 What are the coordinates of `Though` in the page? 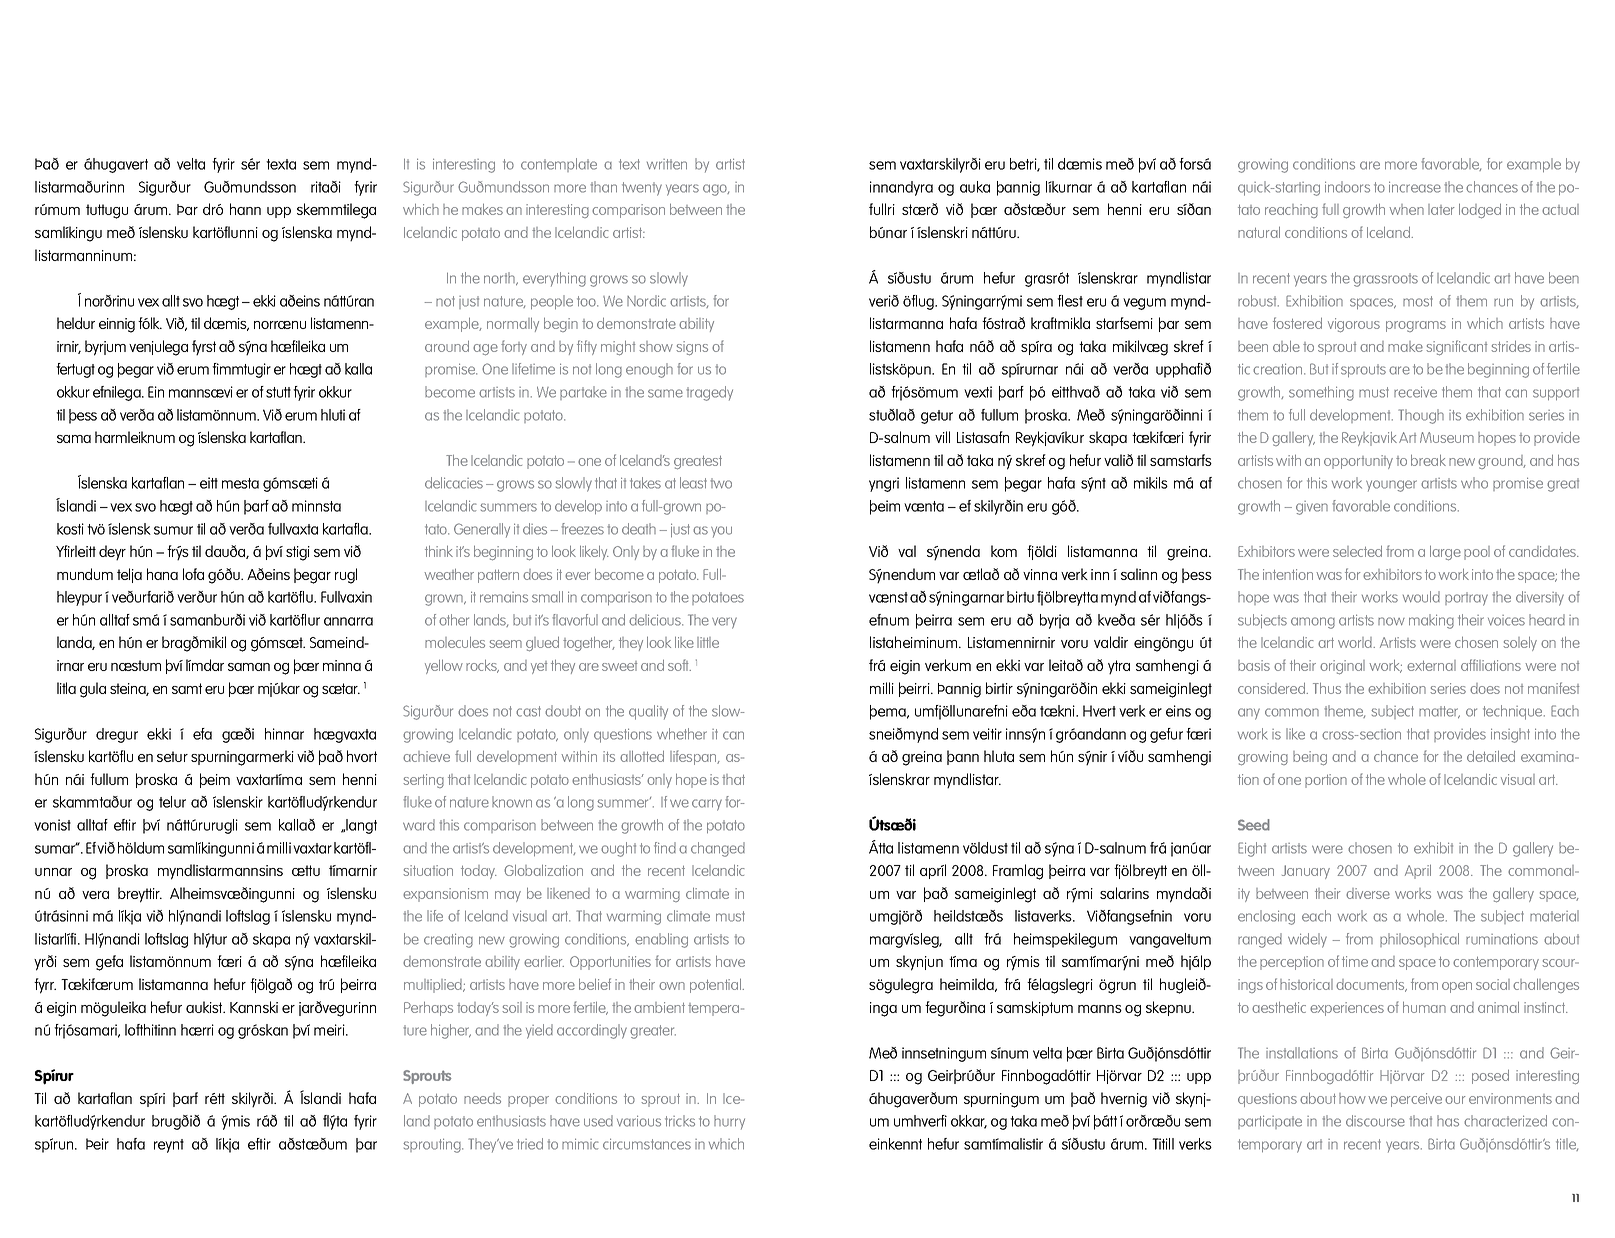 It's located at (1421, 416).
